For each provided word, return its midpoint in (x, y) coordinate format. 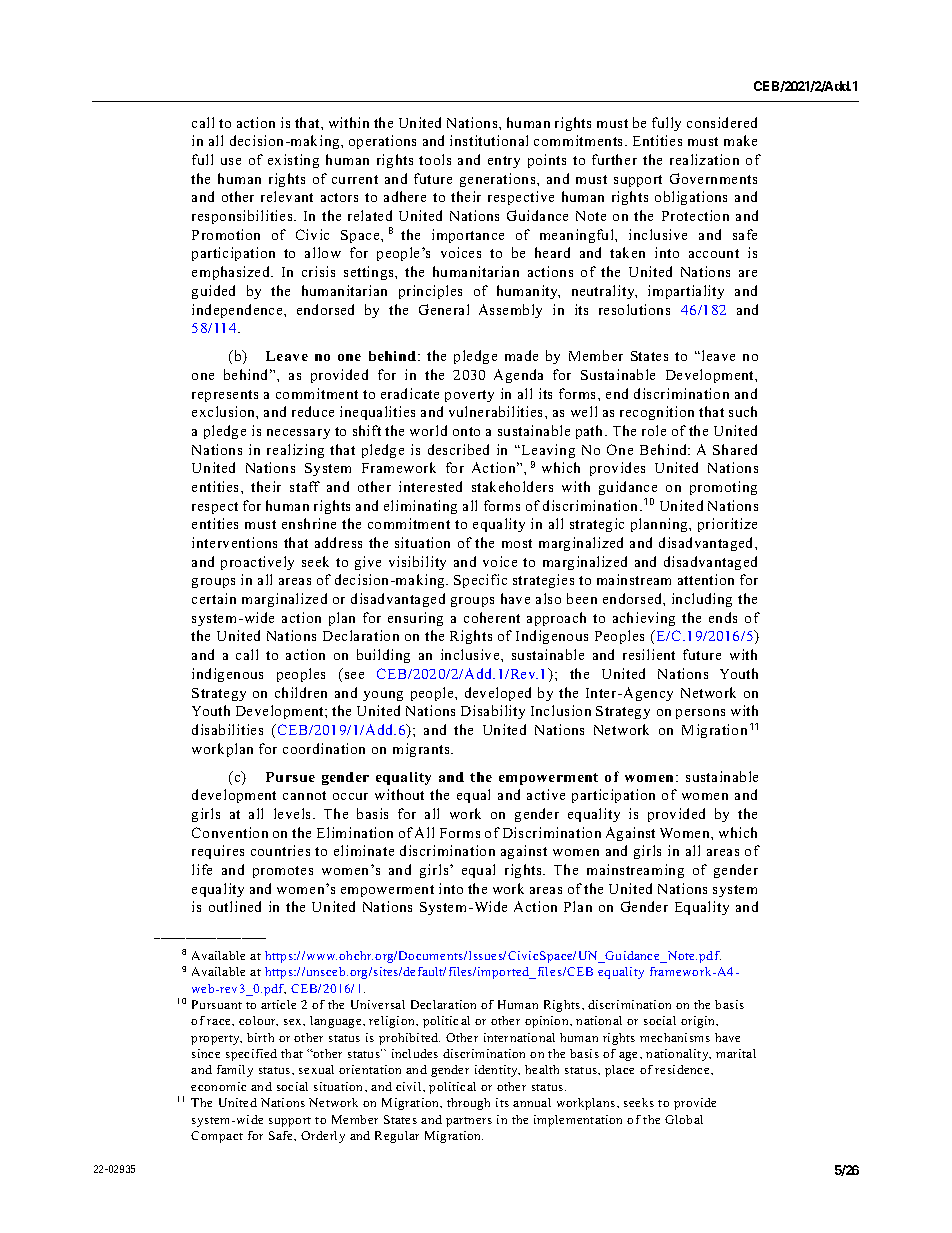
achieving (644, 619)
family (235, 1071)
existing (293, 161)
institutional (489, 140)
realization (704, 159)
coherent (492, 617)
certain (214, 598)
